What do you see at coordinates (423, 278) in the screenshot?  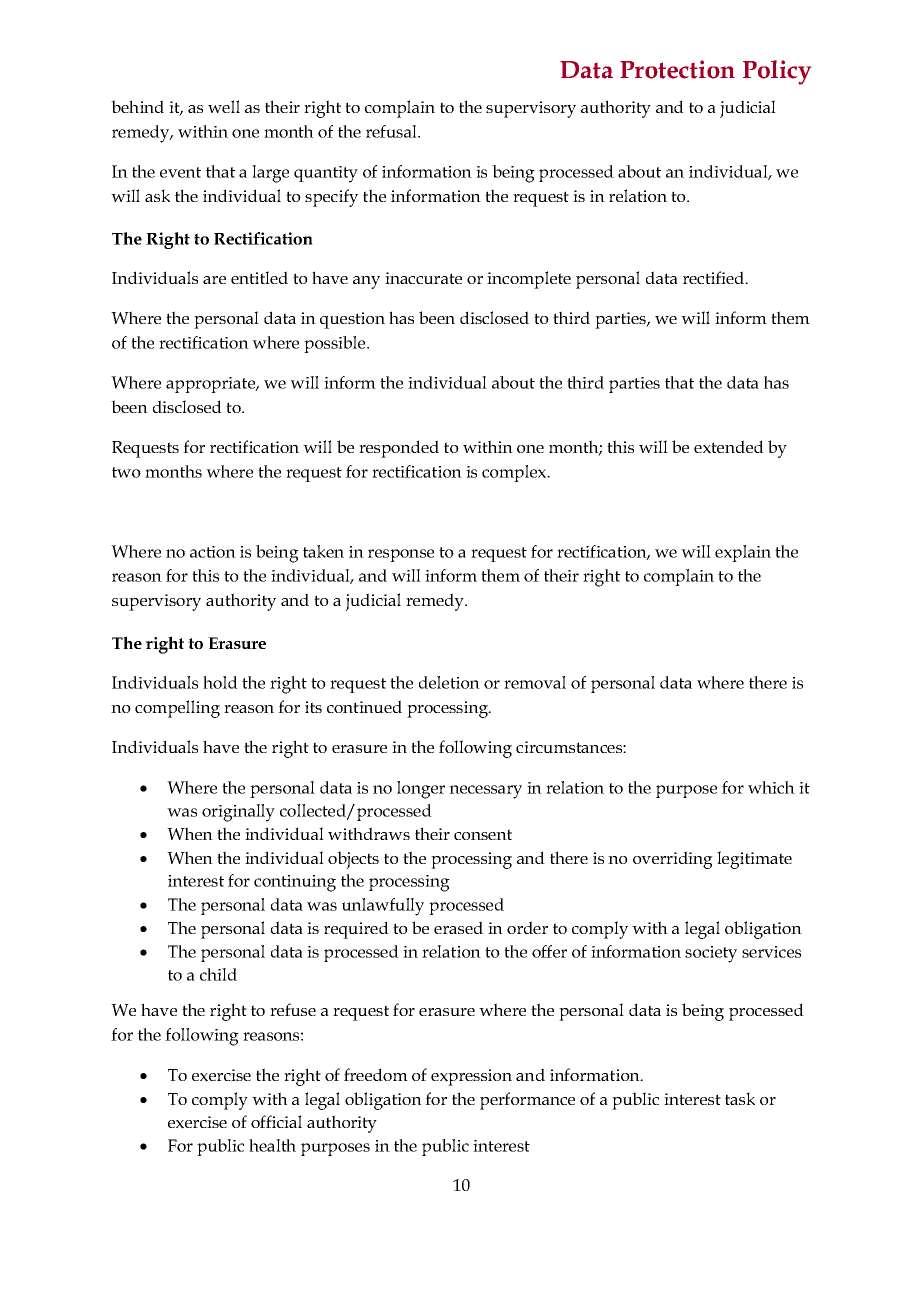 I see `inaccurate` at bounding box center [423, 278].
